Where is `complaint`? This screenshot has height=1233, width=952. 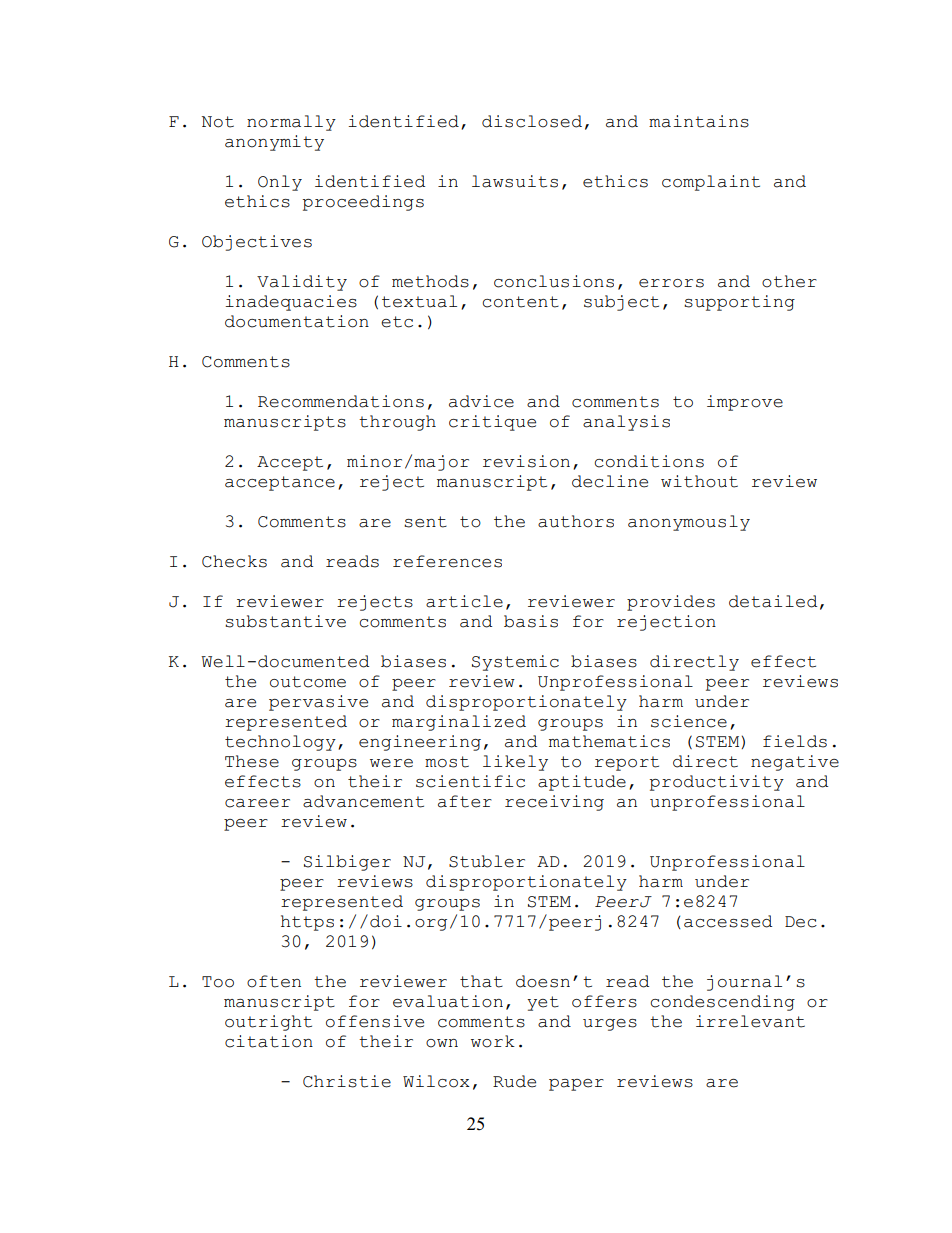 complaint is located at coordinates (711, 183).
